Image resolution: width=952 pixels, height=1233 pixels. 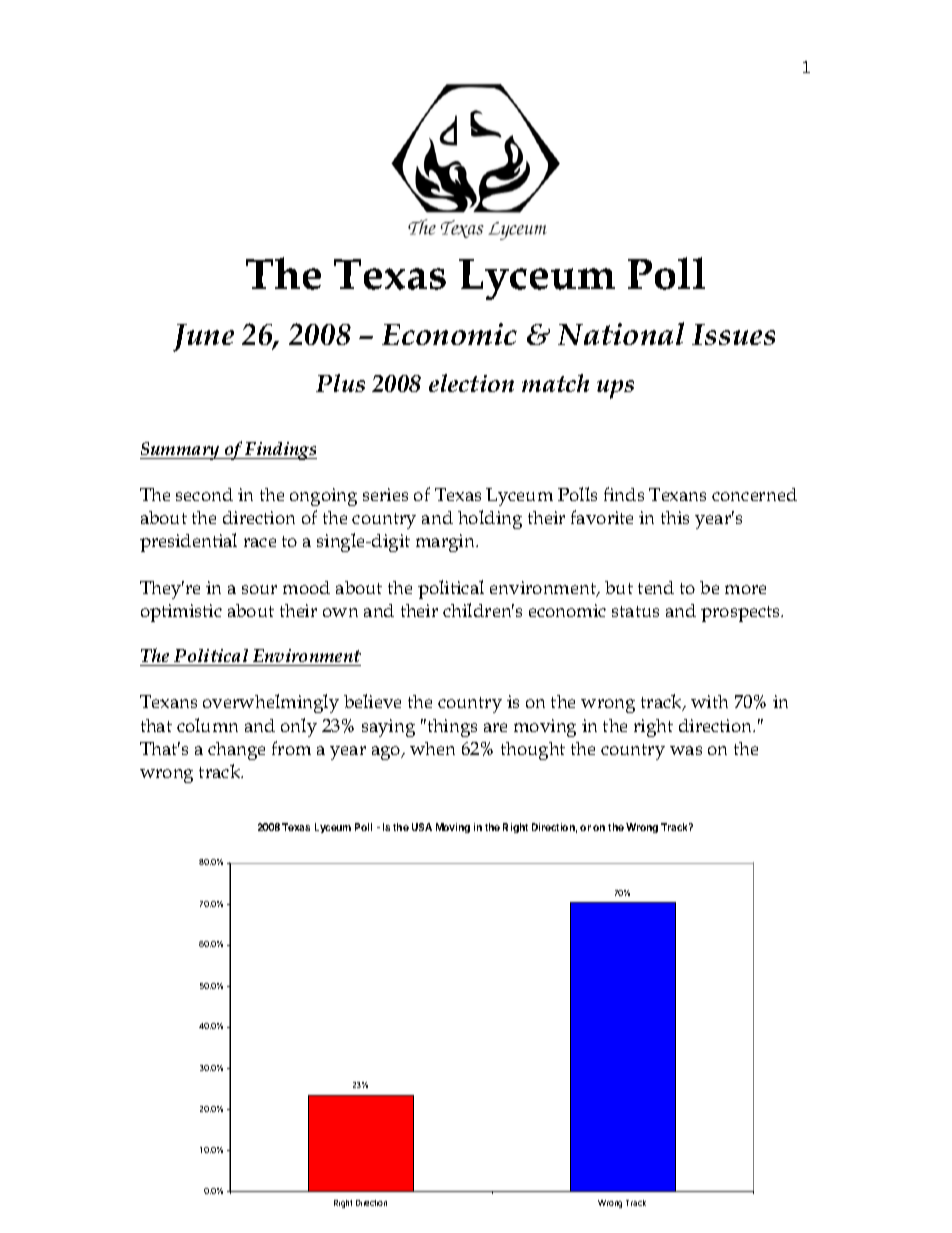 What do you see at coordinates (624, 494) in the screenshot?
I see `finds` at bounding box center [624, 494].
